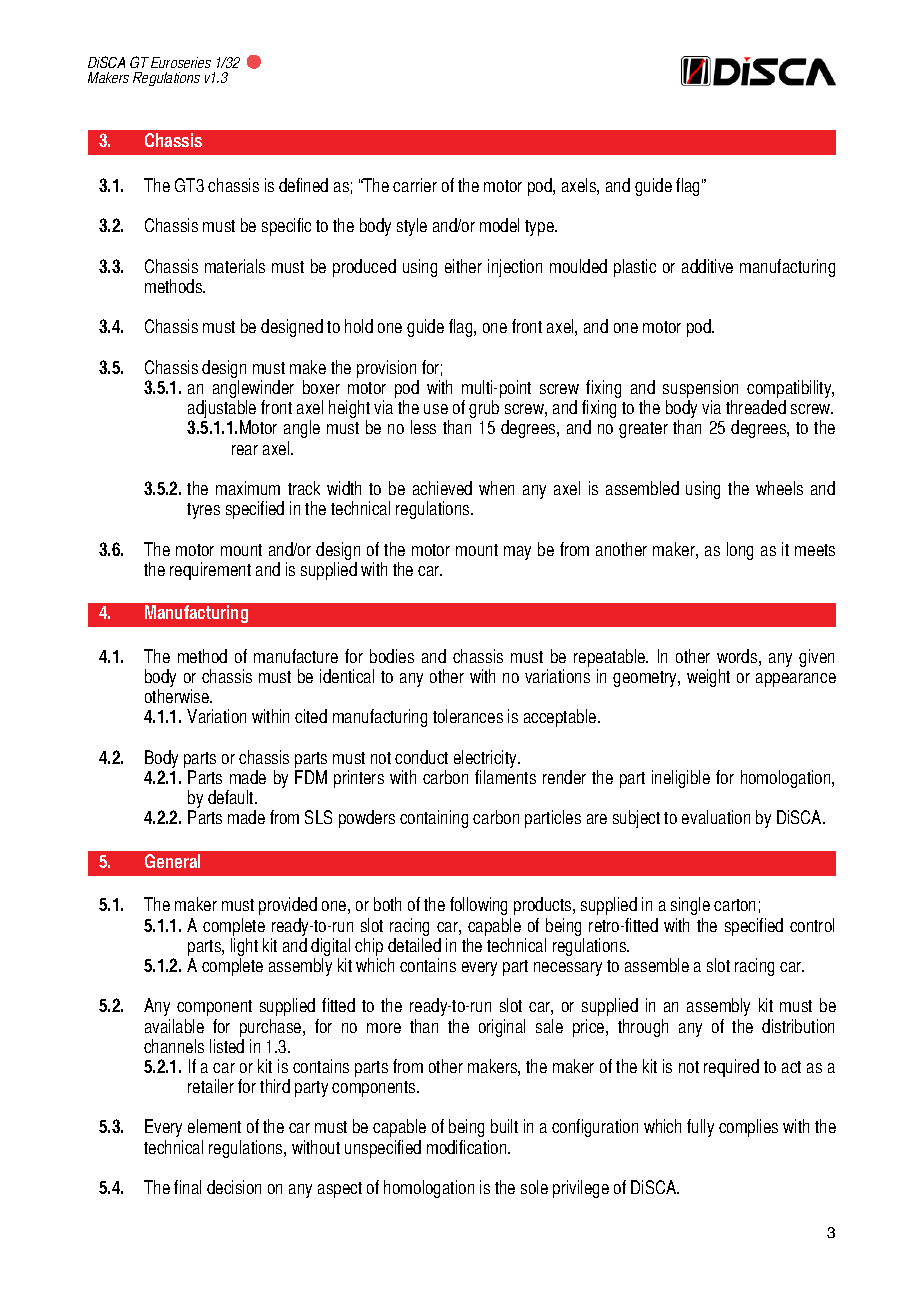 This screenshot has width=924, height=1308. What do you see at coordinates (286, 227) in the screenshot?
I see `specific` at bounding box center [286, 227].
